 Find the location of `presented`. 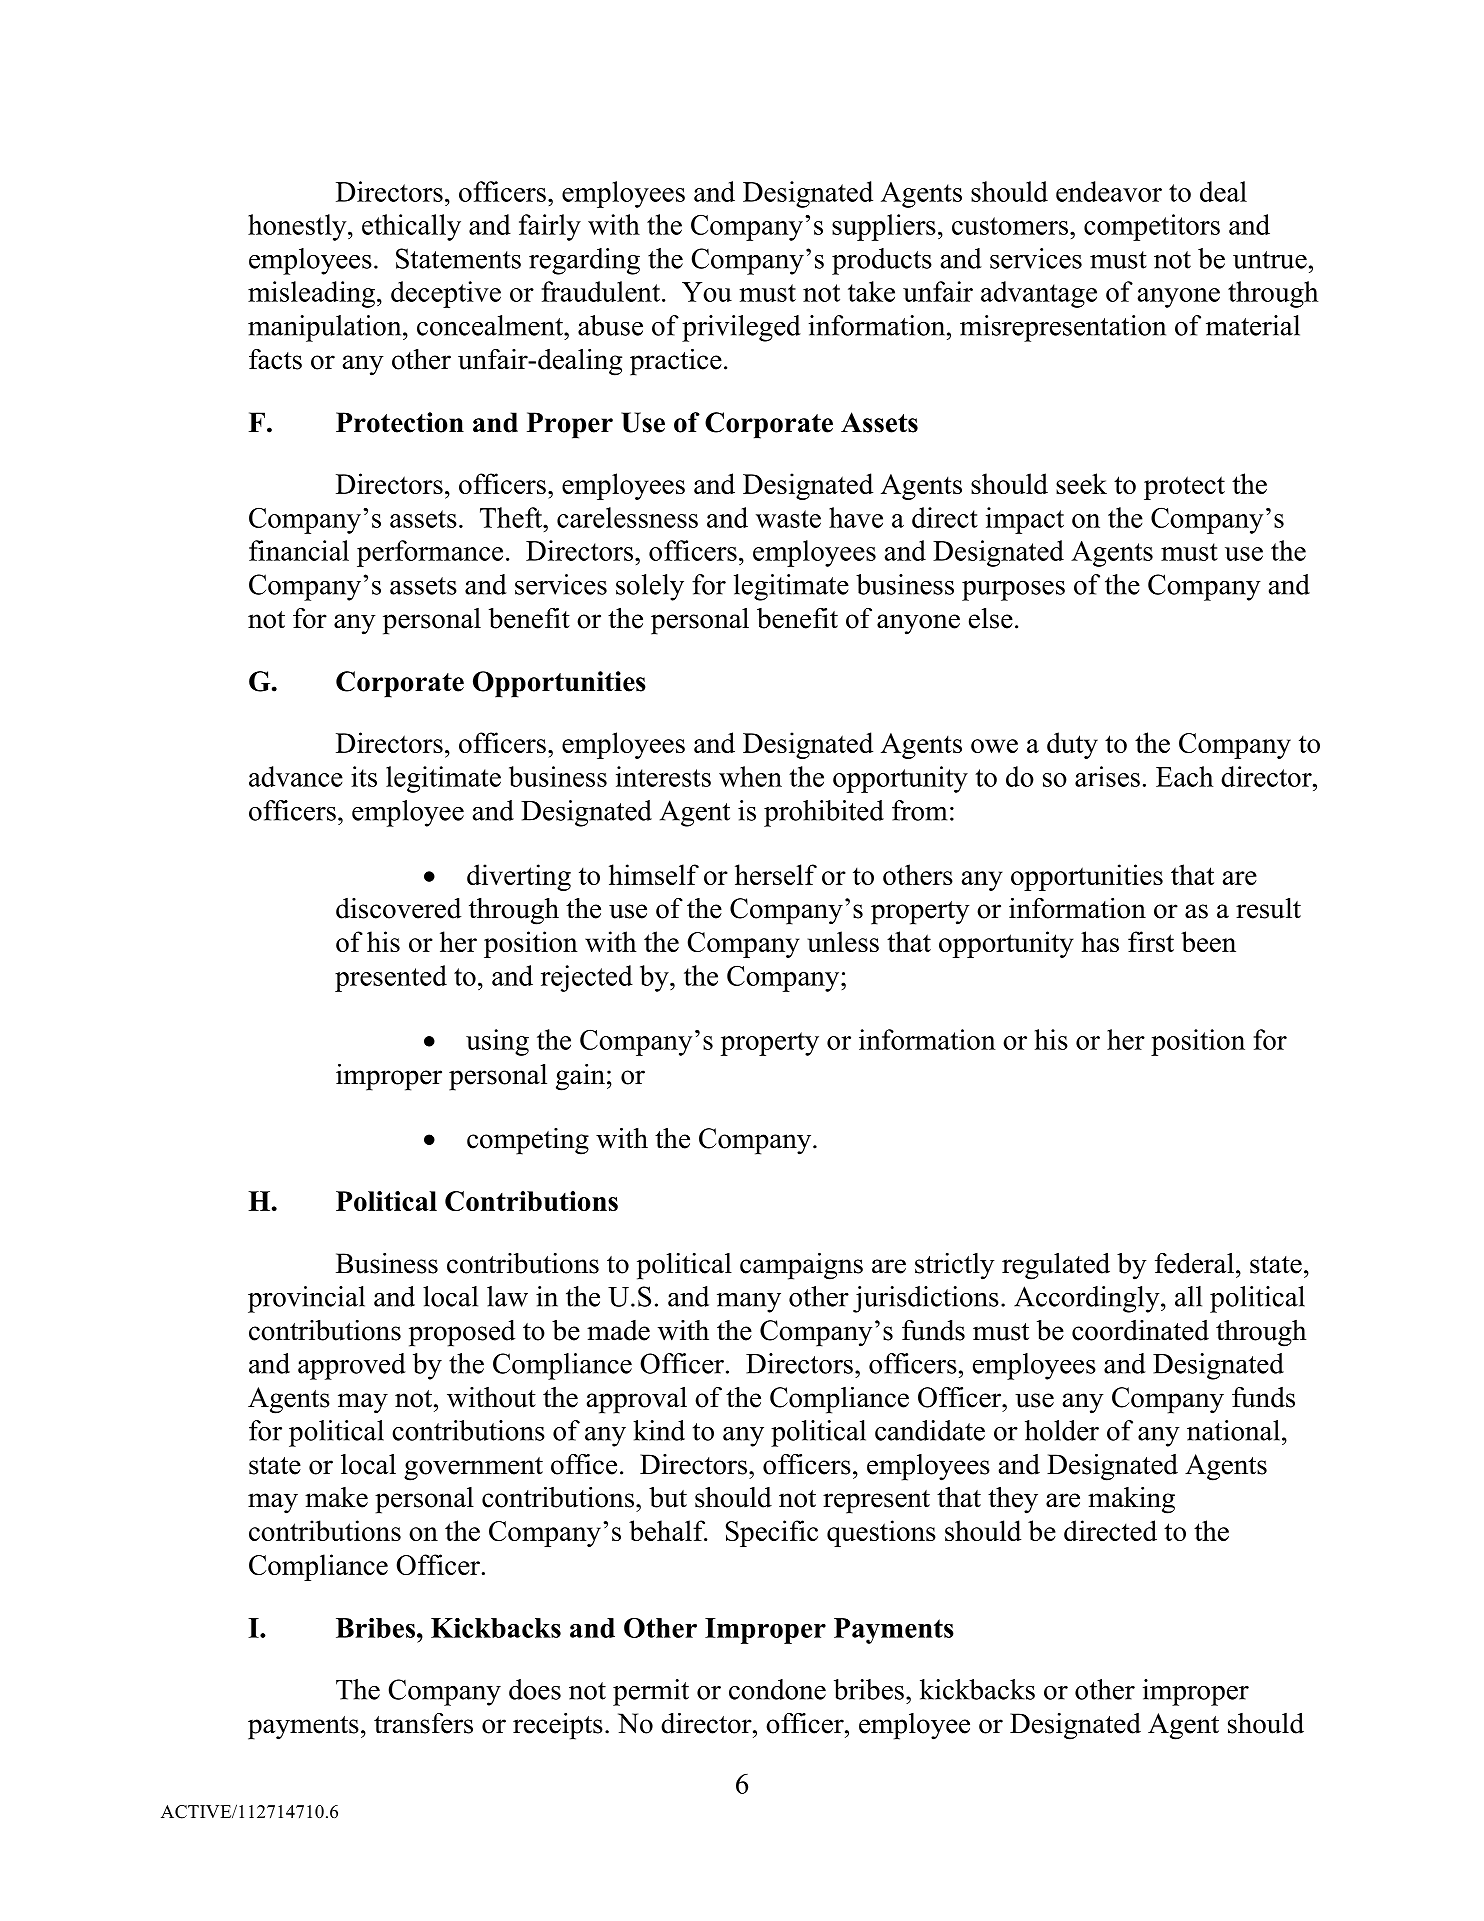

presented is located at coordinates (391, 978).
